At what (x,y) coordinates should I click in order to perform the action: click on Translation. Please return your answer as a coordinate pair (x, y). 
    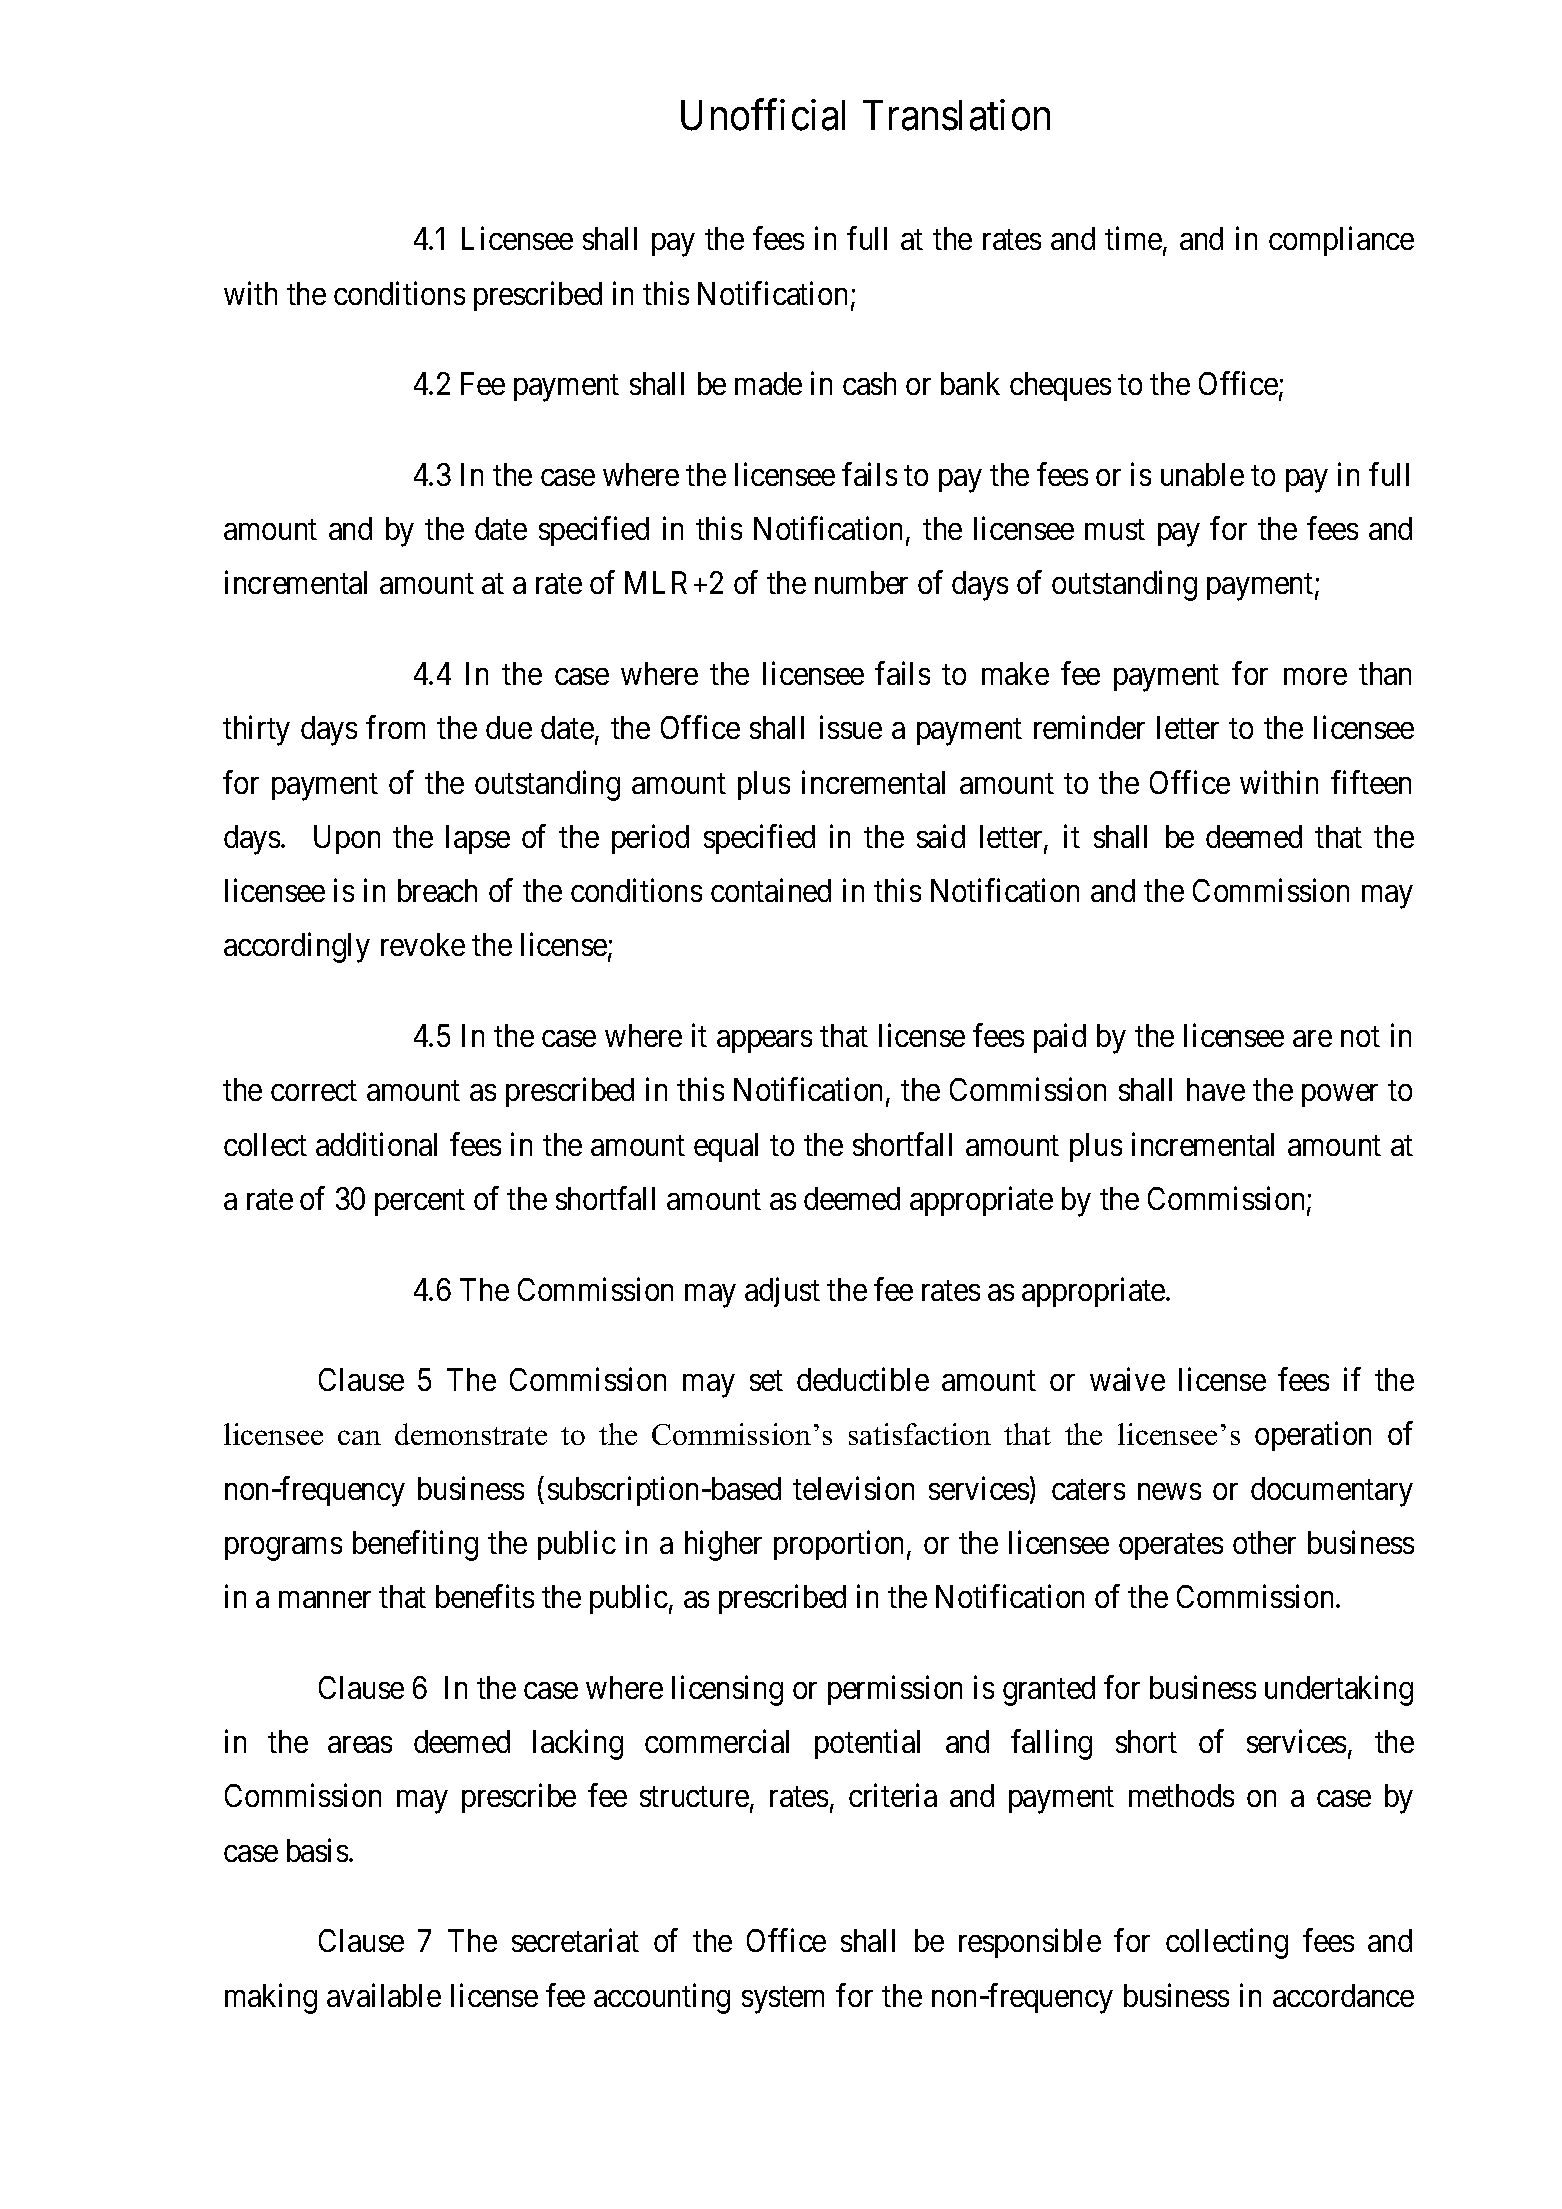
    Looking at the image, I should click on (956, 115).
